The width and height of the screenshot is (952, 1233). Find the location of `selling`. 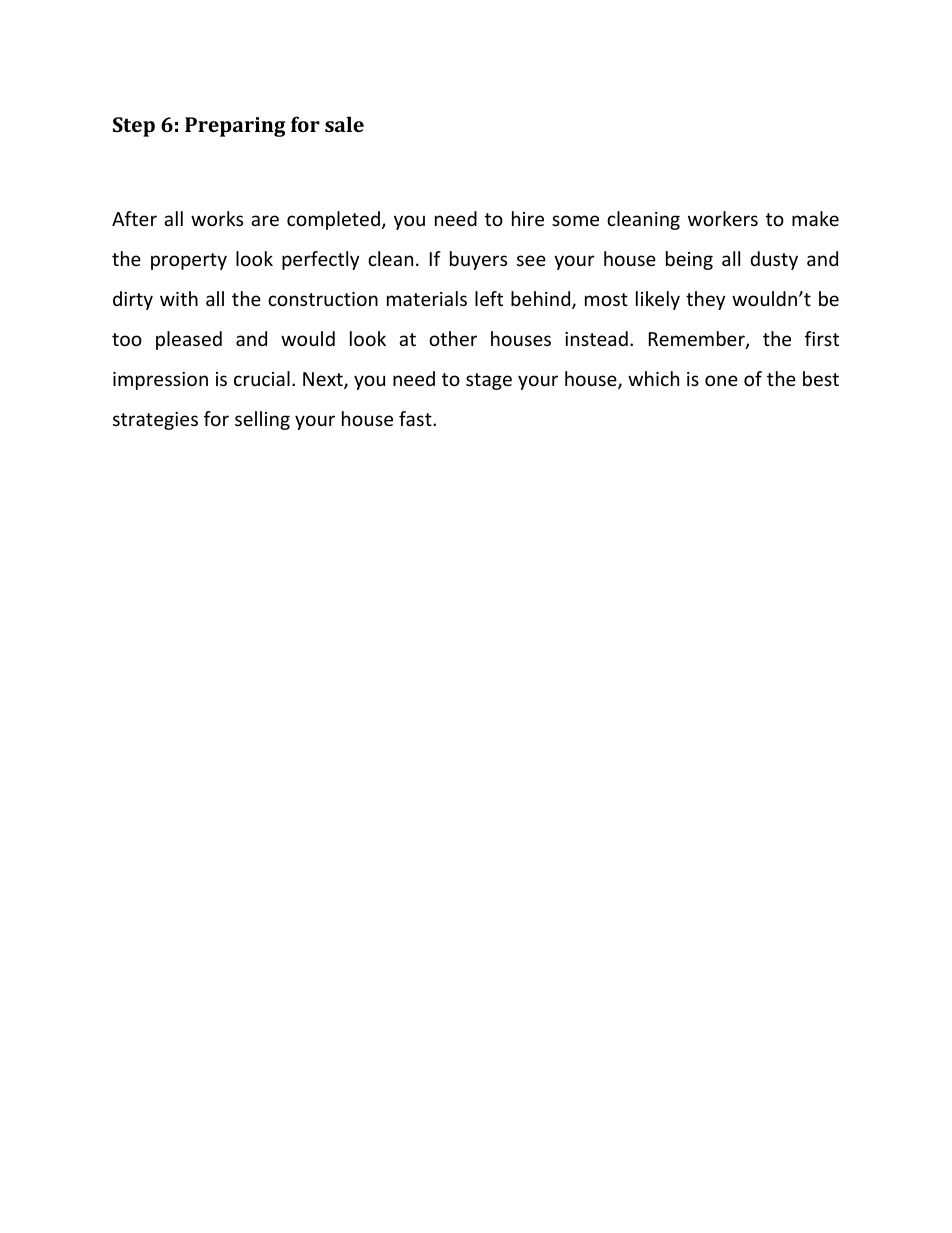

selling is located at coordinates (262, 420).
